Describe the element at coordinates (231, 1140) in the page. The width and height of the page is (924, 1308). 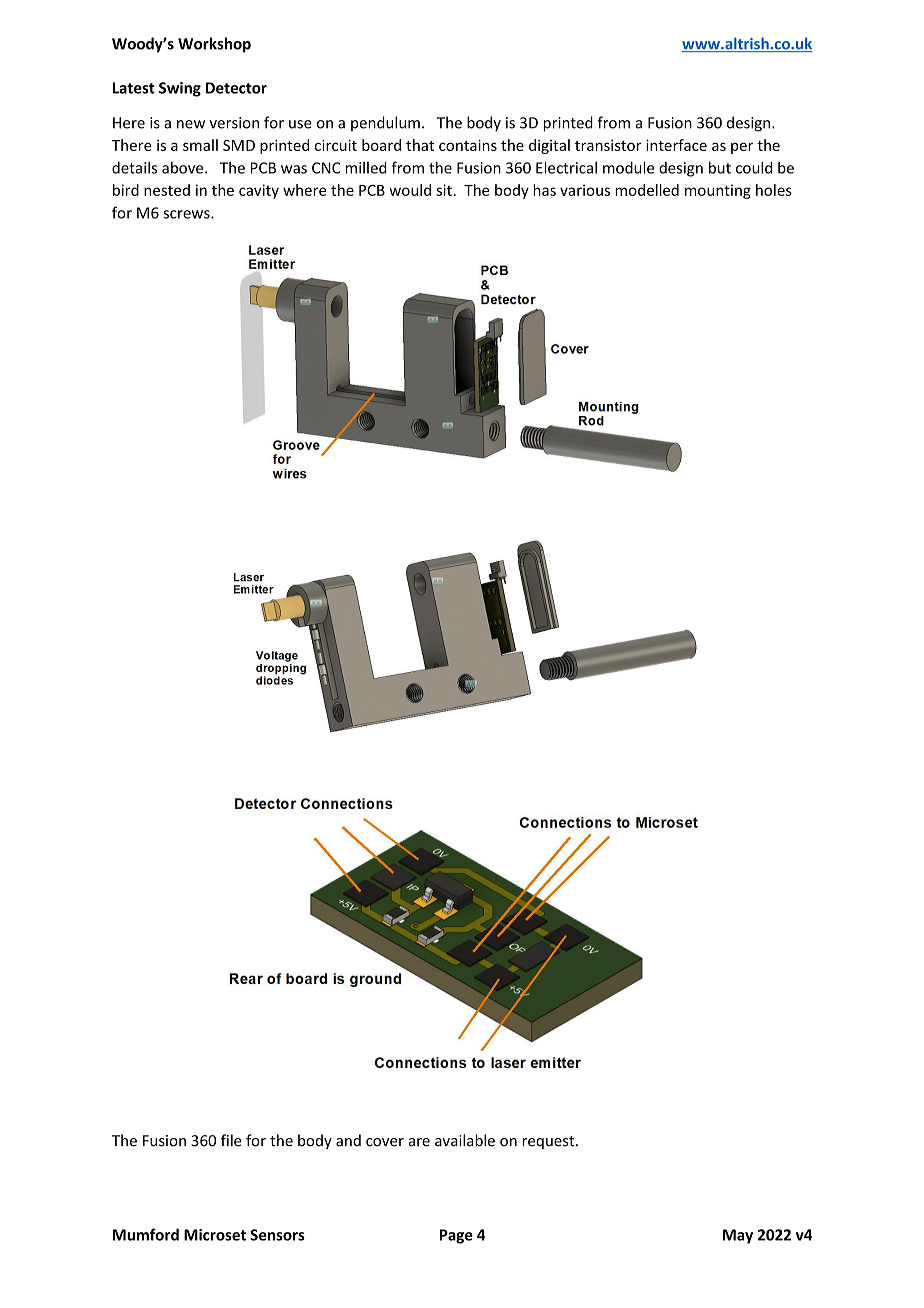
I see `file` at that location.
